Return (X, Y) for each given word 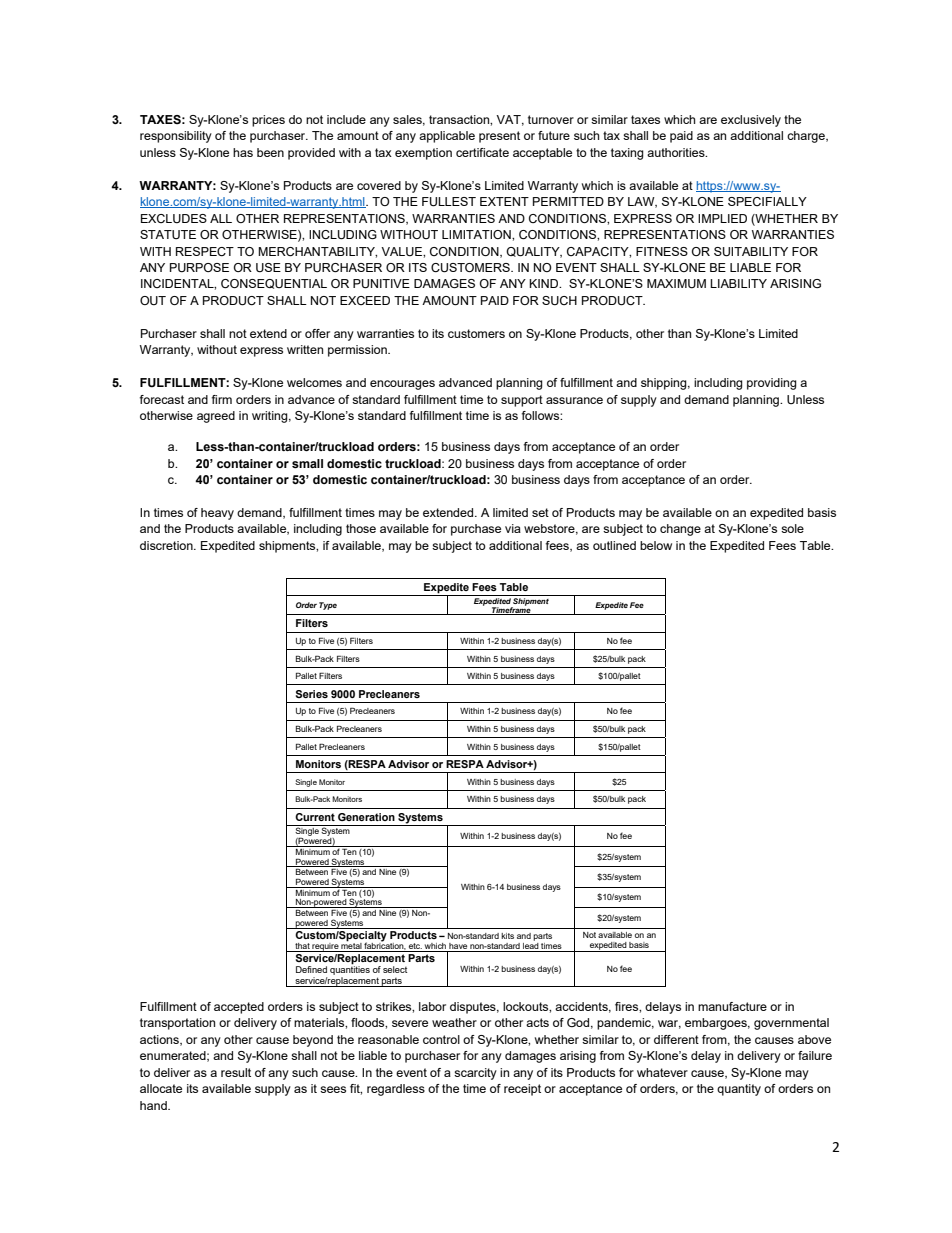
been (270, 152)
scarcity (475, 1074)
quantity (739, 1090)
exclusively (751, 121)
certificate (482, 152)
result (236, 1072)
